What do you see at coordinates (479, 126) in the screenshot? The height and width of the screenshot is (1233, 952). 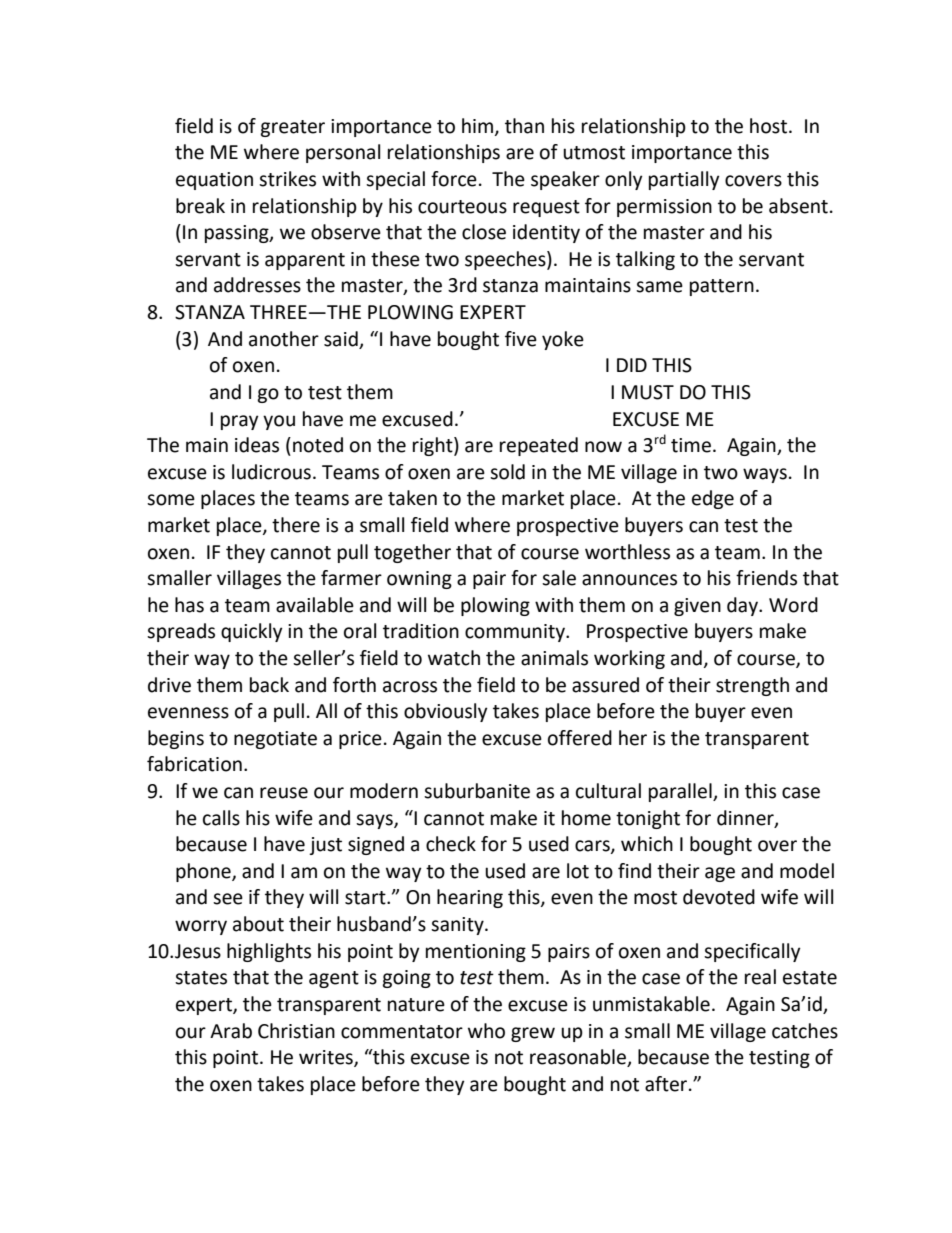 I see `him` at bounding box center [479, 126].
